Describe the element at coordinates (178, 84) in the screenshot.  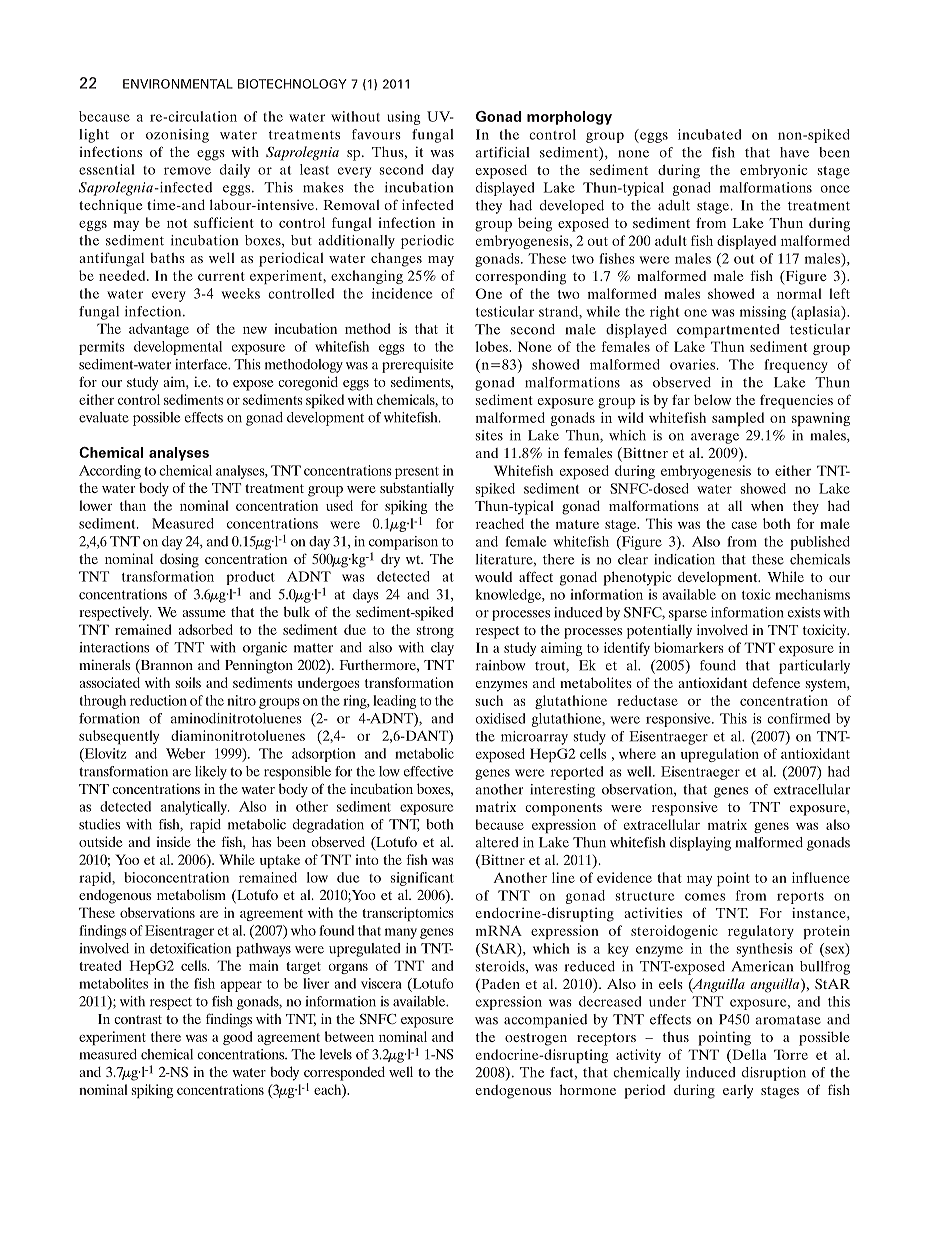
I see `ENVIRONMENTAL` at that location.
